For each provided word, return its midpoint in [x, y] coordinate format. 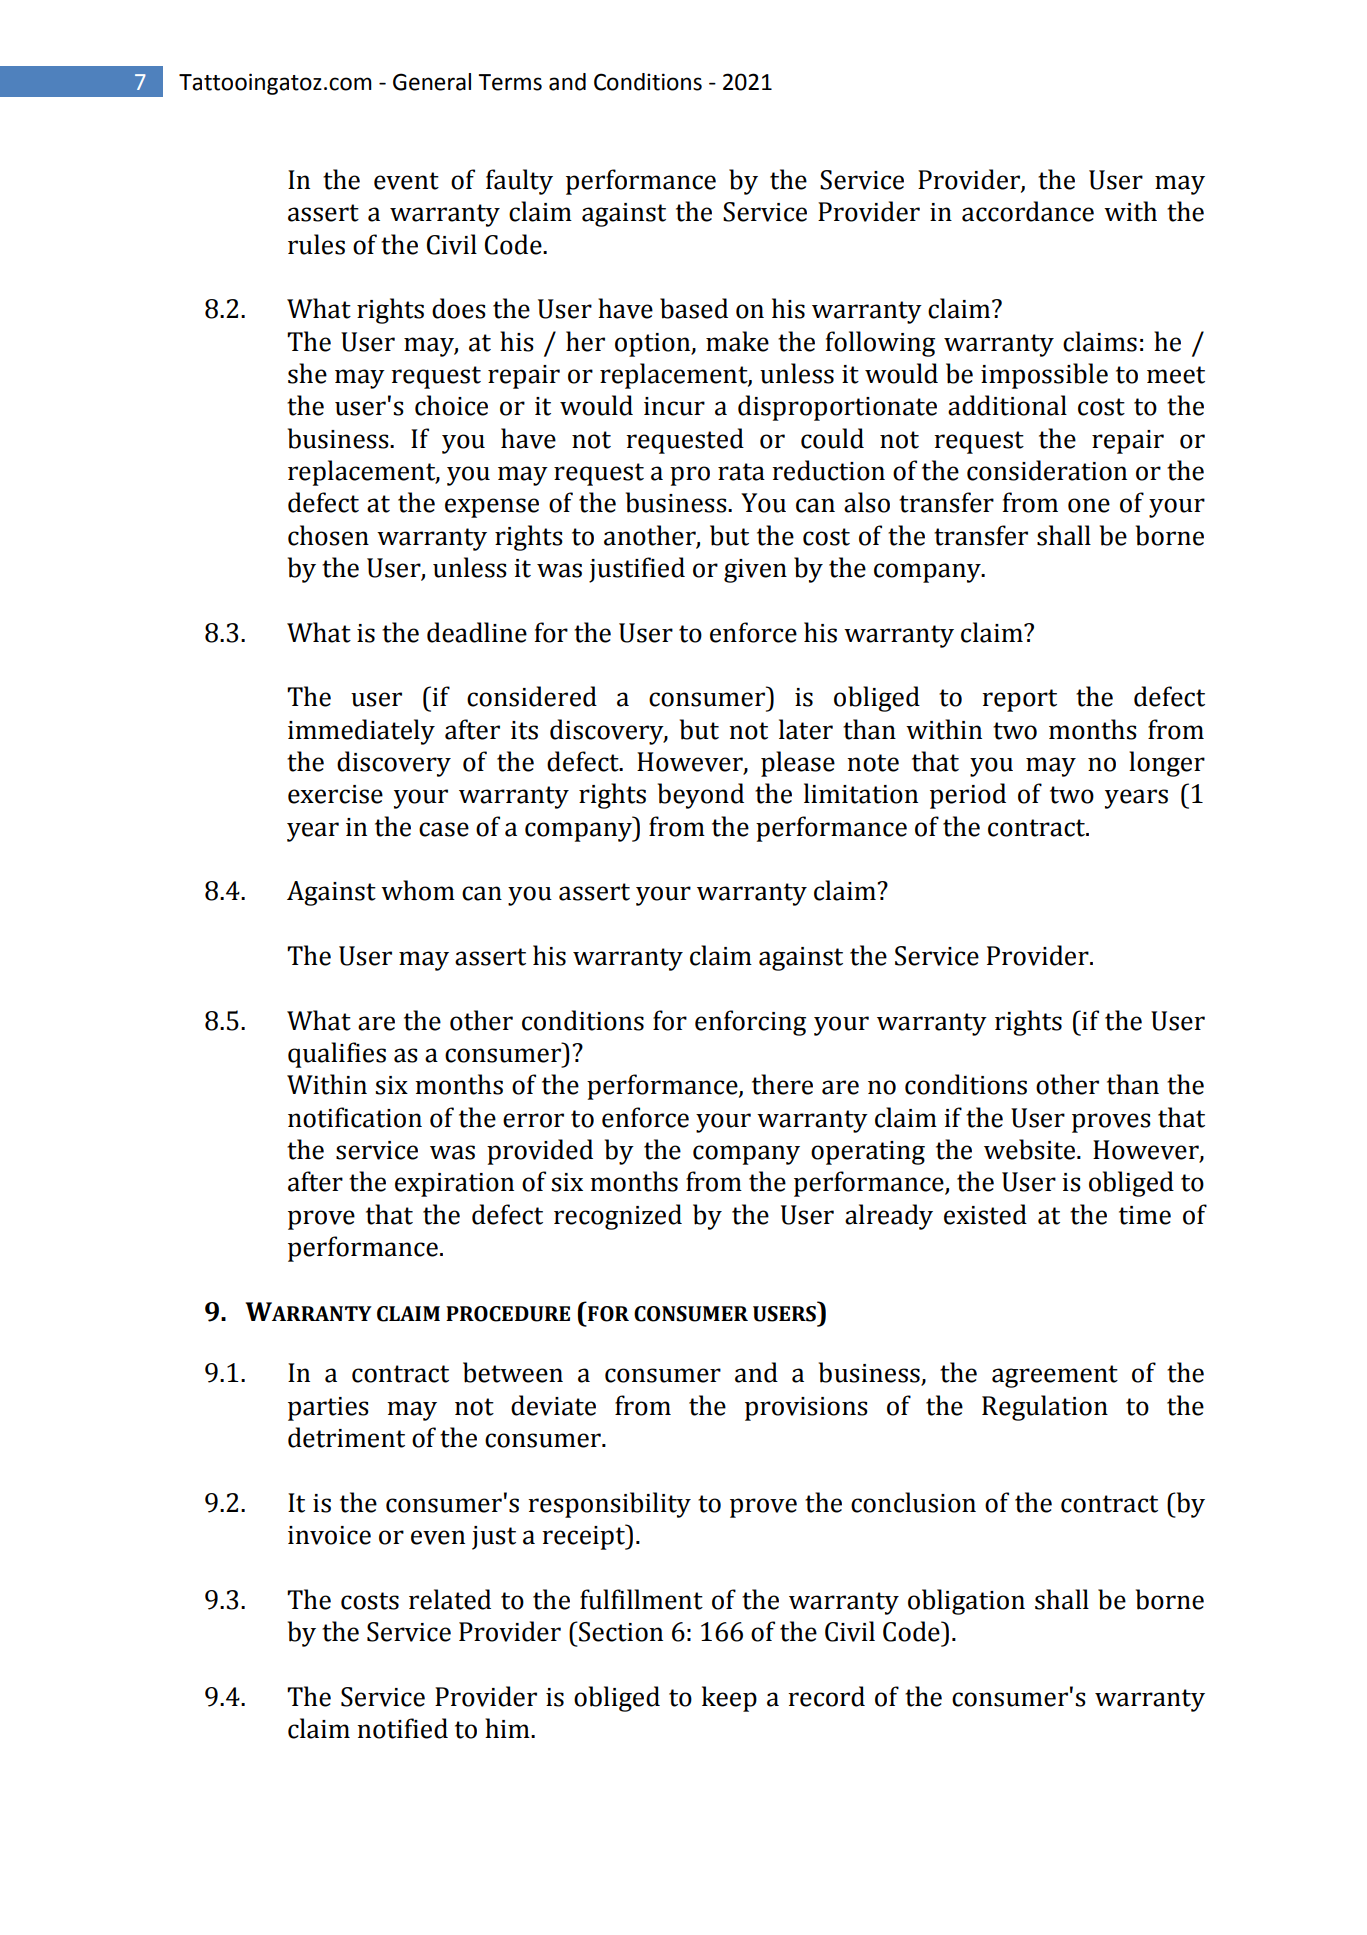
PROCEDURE [508, 1314]
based [694, 308]
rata [741, 472]
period [968, 796]
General [432, 82]
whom [418, 890]
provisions [806, 1409]
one [1089, 505]
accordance [1028, 211]
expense [492, 508]
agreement [1055, 1376]
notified [402, 1728]
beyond [701, 796]
